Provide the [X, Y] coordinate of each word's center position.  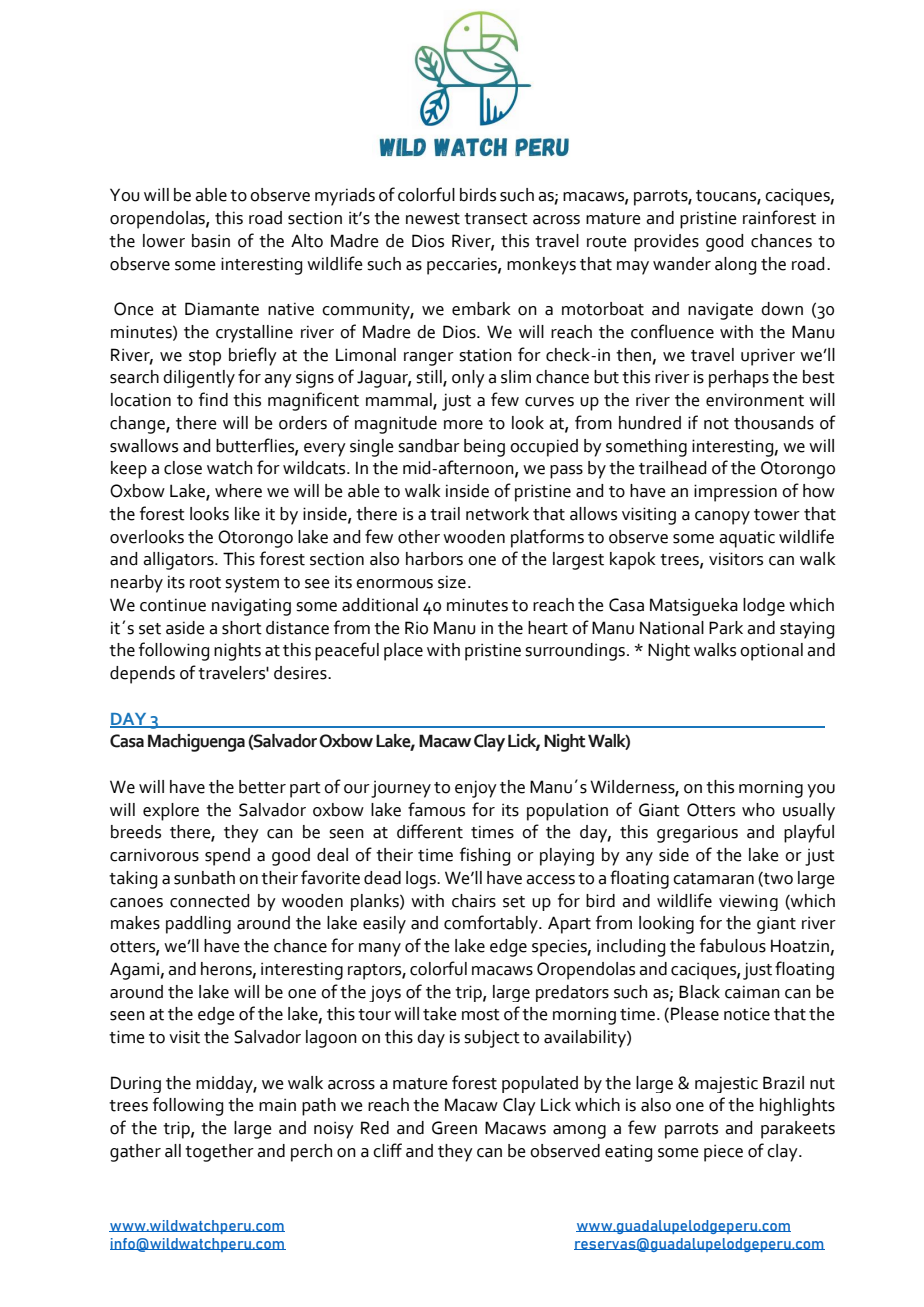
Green [454, 1128]
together [219, 1153]
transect [496, 219]
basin [211, 241]
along [735, 266]
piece [723, 1153]
